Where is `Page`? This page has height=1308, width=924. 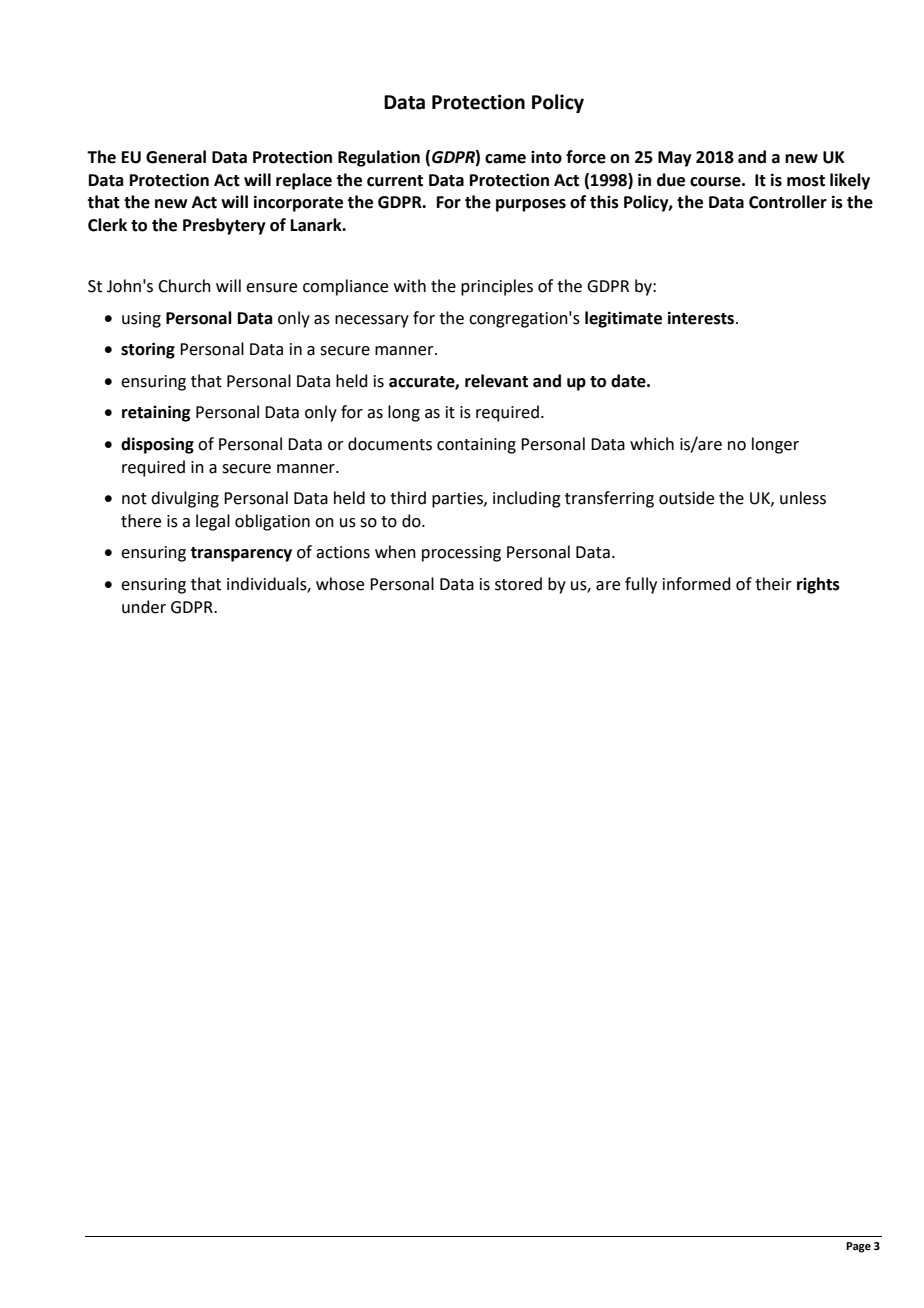
Page is located at coordinates (858, 1247).
